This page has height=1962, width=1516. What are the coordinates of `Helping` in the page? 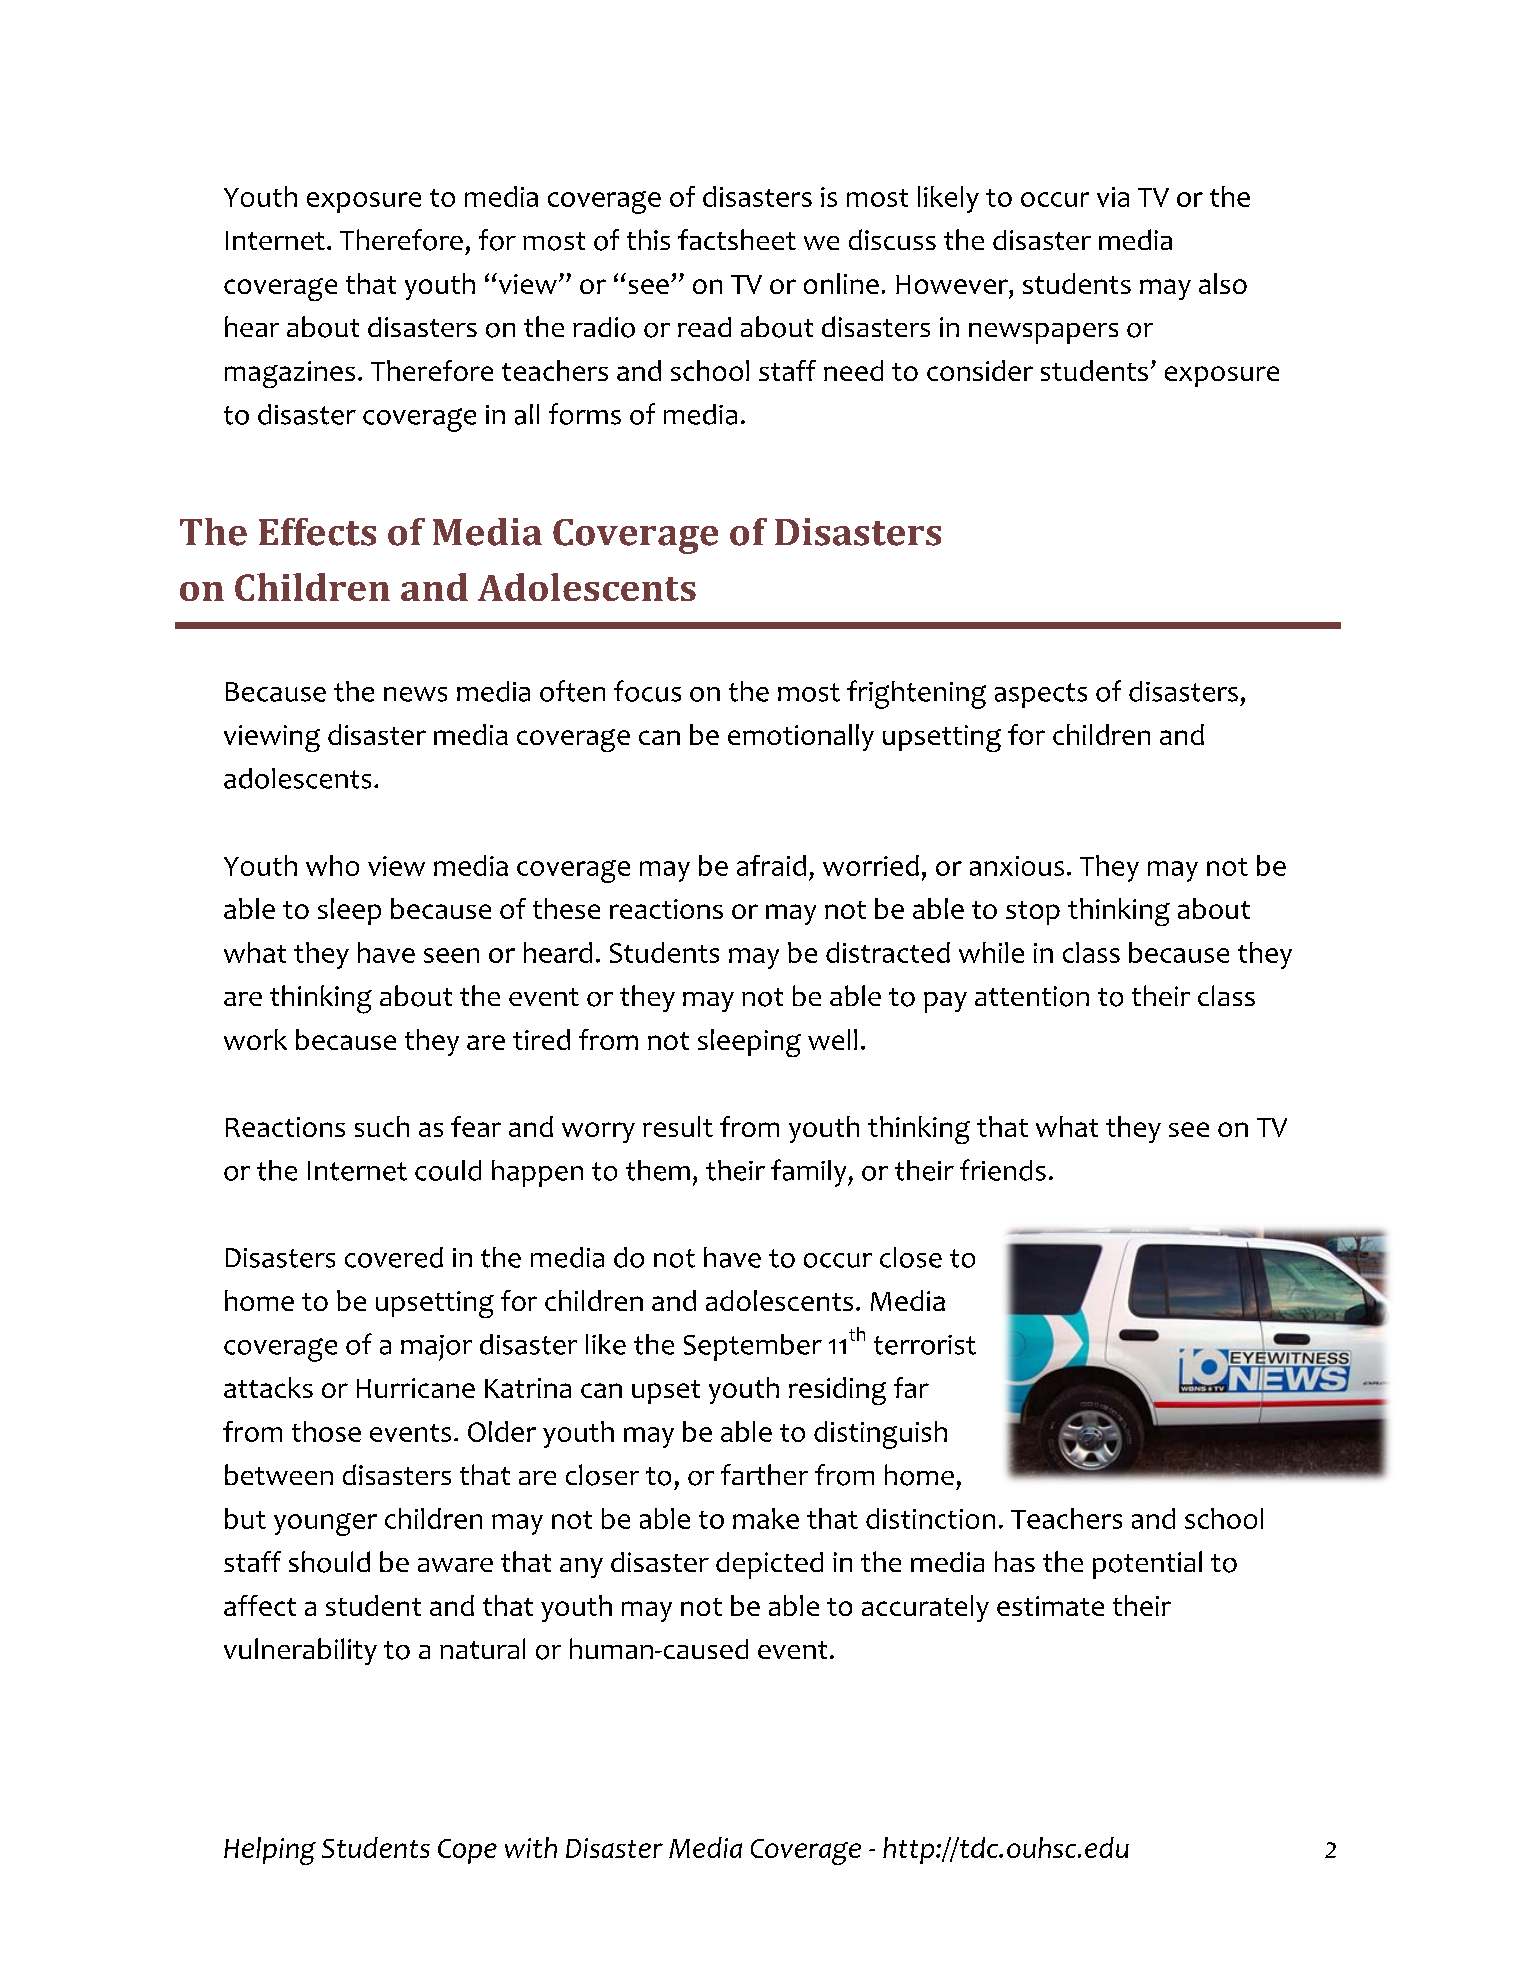 It's located at (270, 1851).
